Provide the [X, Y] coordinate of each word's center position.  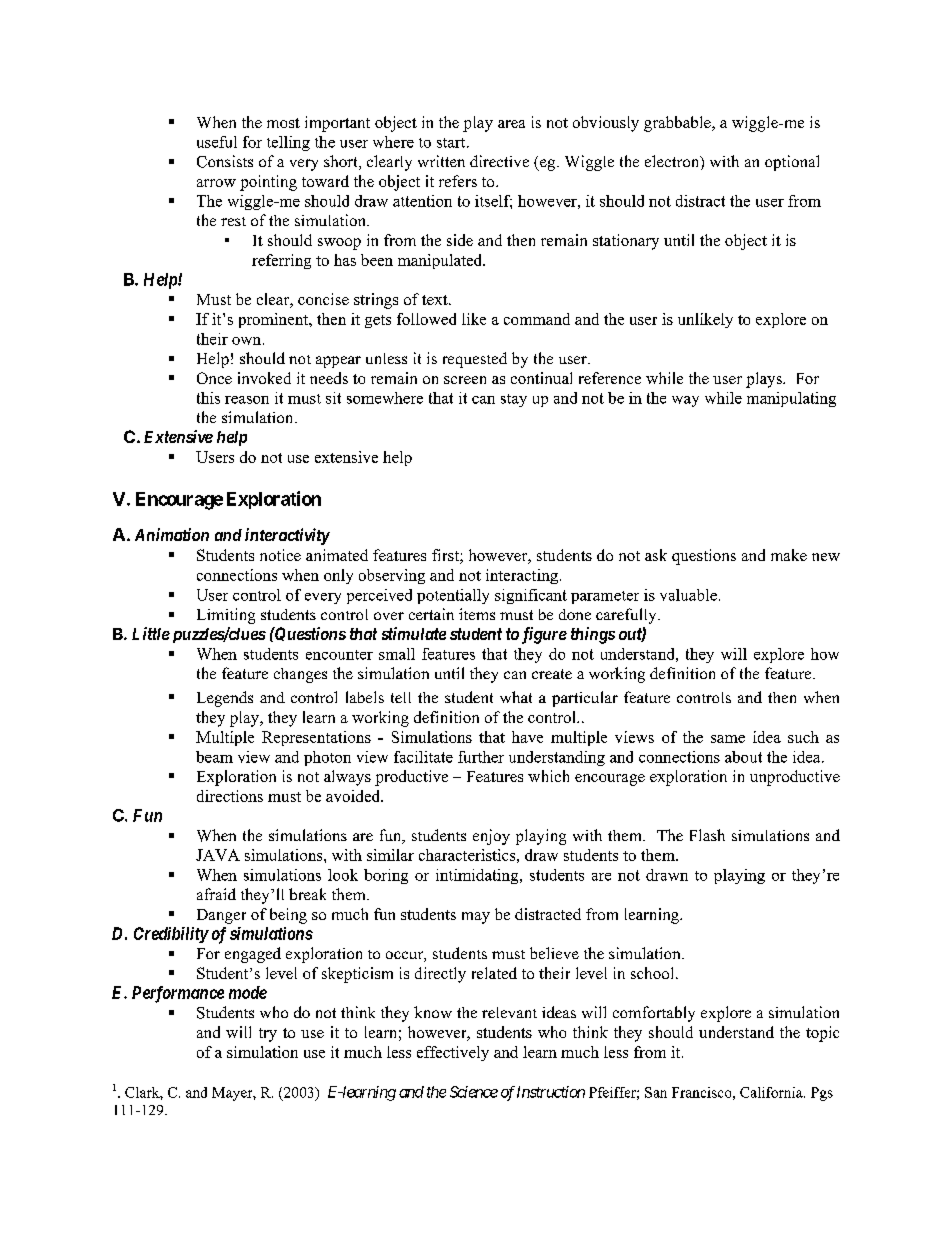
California [772, 1092]
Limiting [226, 616]
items [477, 614]
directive [499, 161]
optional [792, 163]
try [268, 1035]
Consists [225, 161]
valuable [688, 595]
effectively [453, 1053]
